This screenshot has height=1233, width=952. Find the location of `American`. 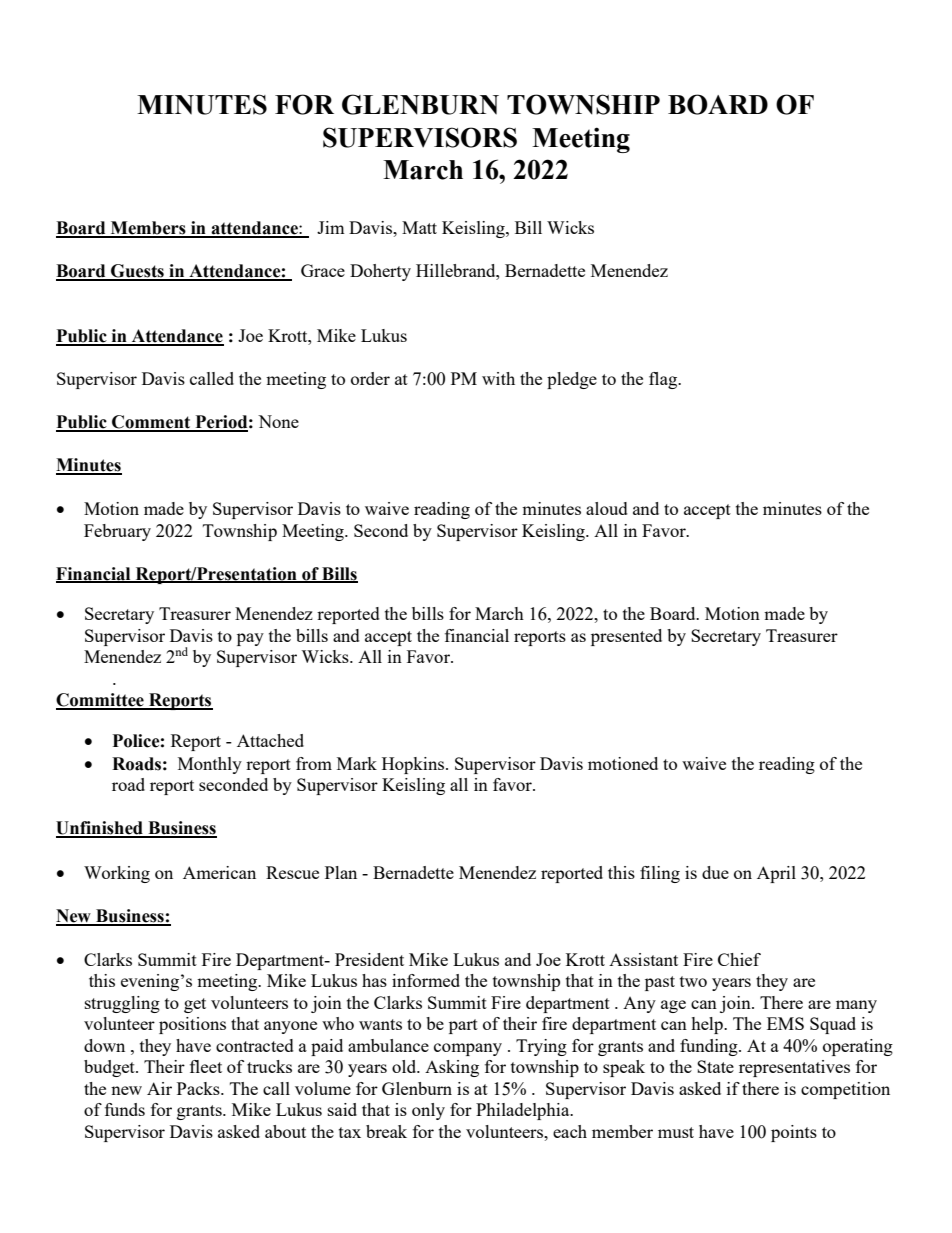

American is located at coordinates (219, 872).
